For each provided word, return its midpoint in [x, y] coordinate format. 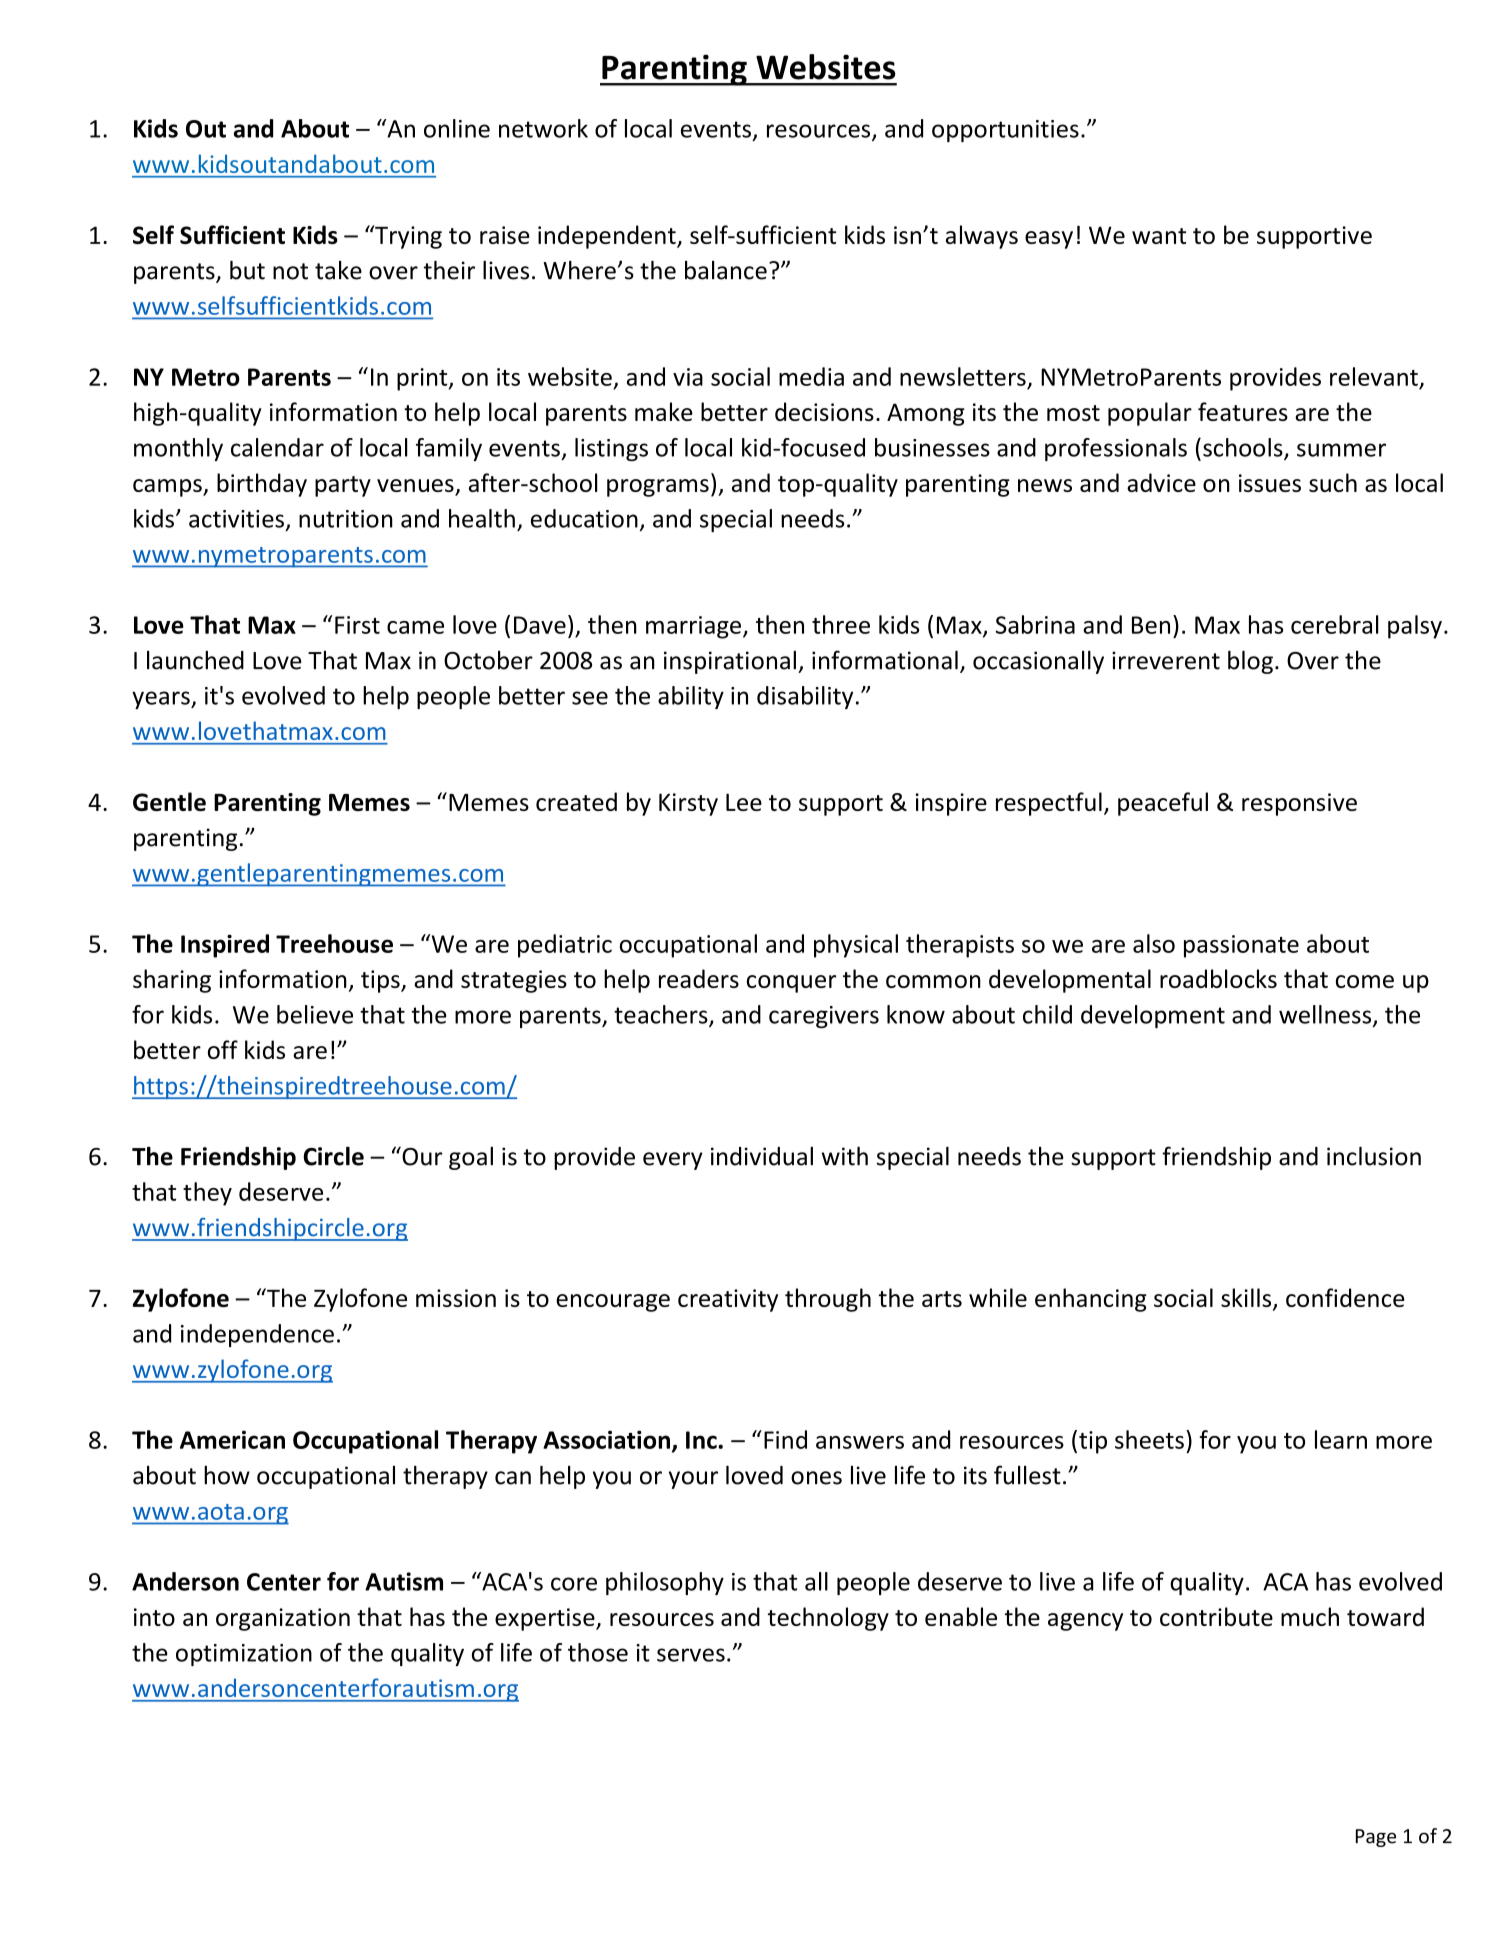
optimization [244, 1655]
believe [315, 1014]
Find [785, 1439]
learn [1341, 1439]
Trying [407, 237]
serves [691, 1655]
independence [257, 1335]
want [1159, 236]
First [357, 625]
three [841, 624]
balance [726, 270]
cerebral [1334, 624]
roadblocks [1218, 978]
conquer [791, 984]
